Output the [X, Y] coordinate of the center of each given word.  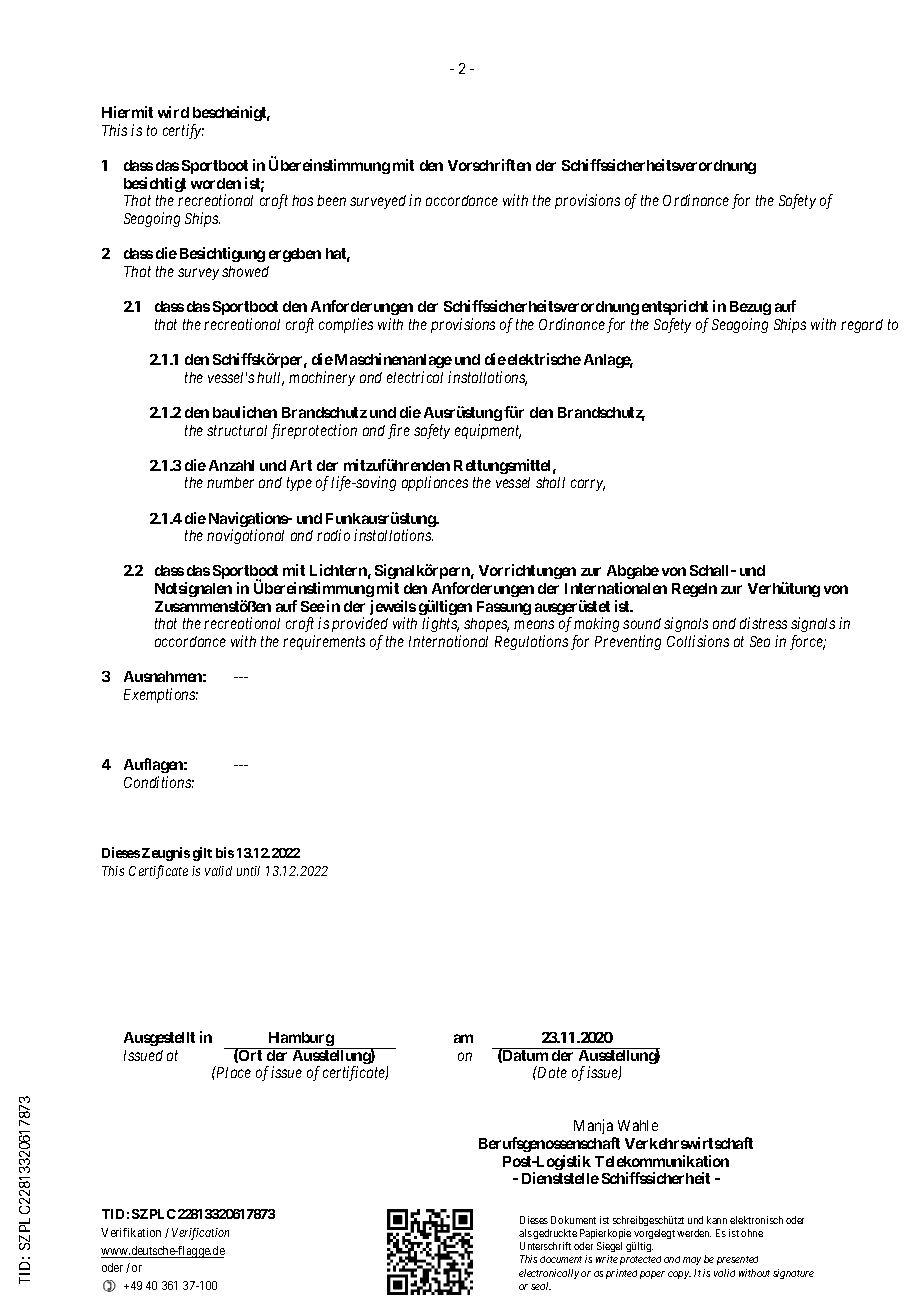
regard [862, 326]
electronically [549, 1274]
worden [216, 183]
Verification [200, 1234]
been [331, 200]
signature [793, 1274]
